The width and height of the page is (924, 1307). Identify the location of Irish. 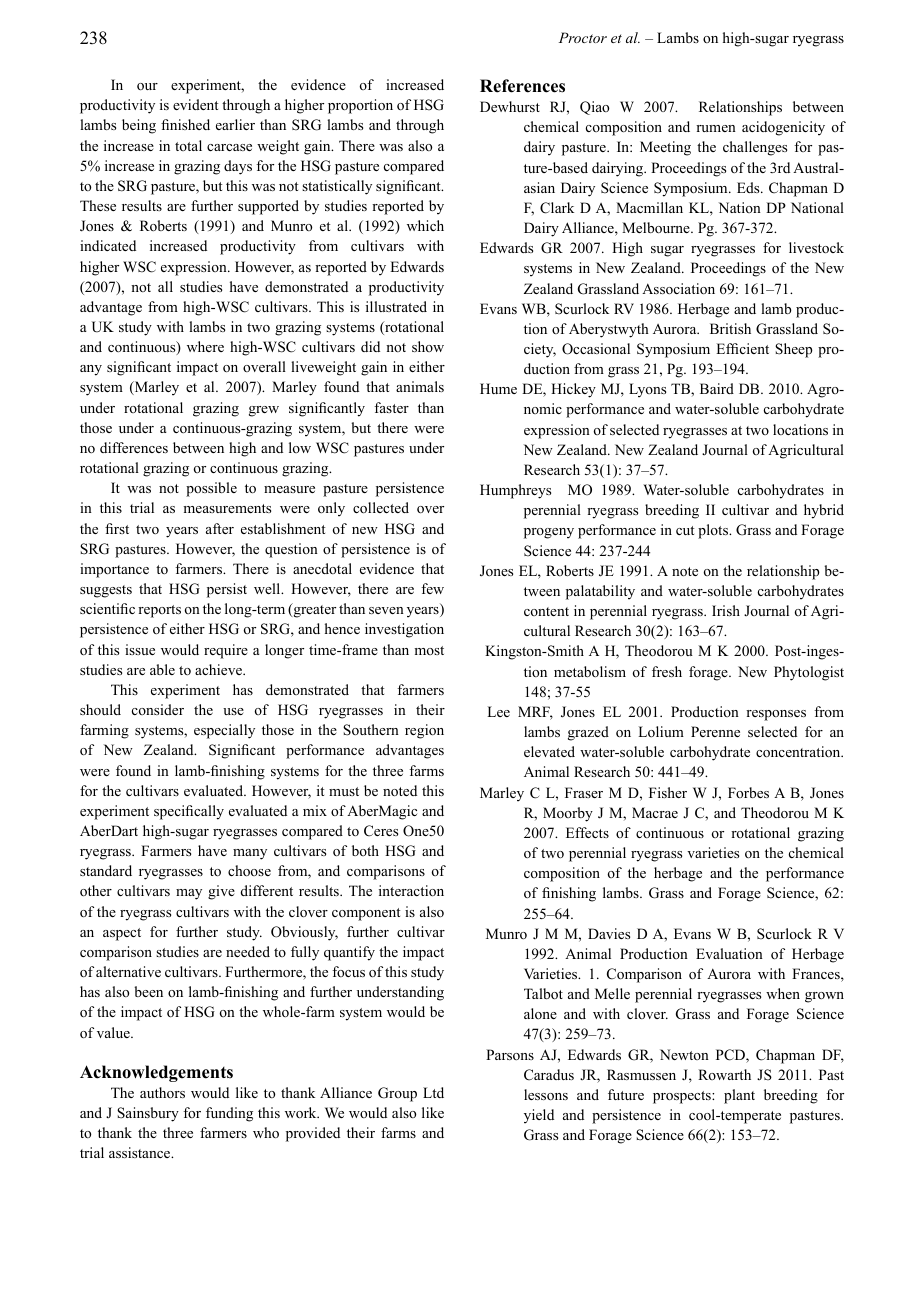
(726, 610).
